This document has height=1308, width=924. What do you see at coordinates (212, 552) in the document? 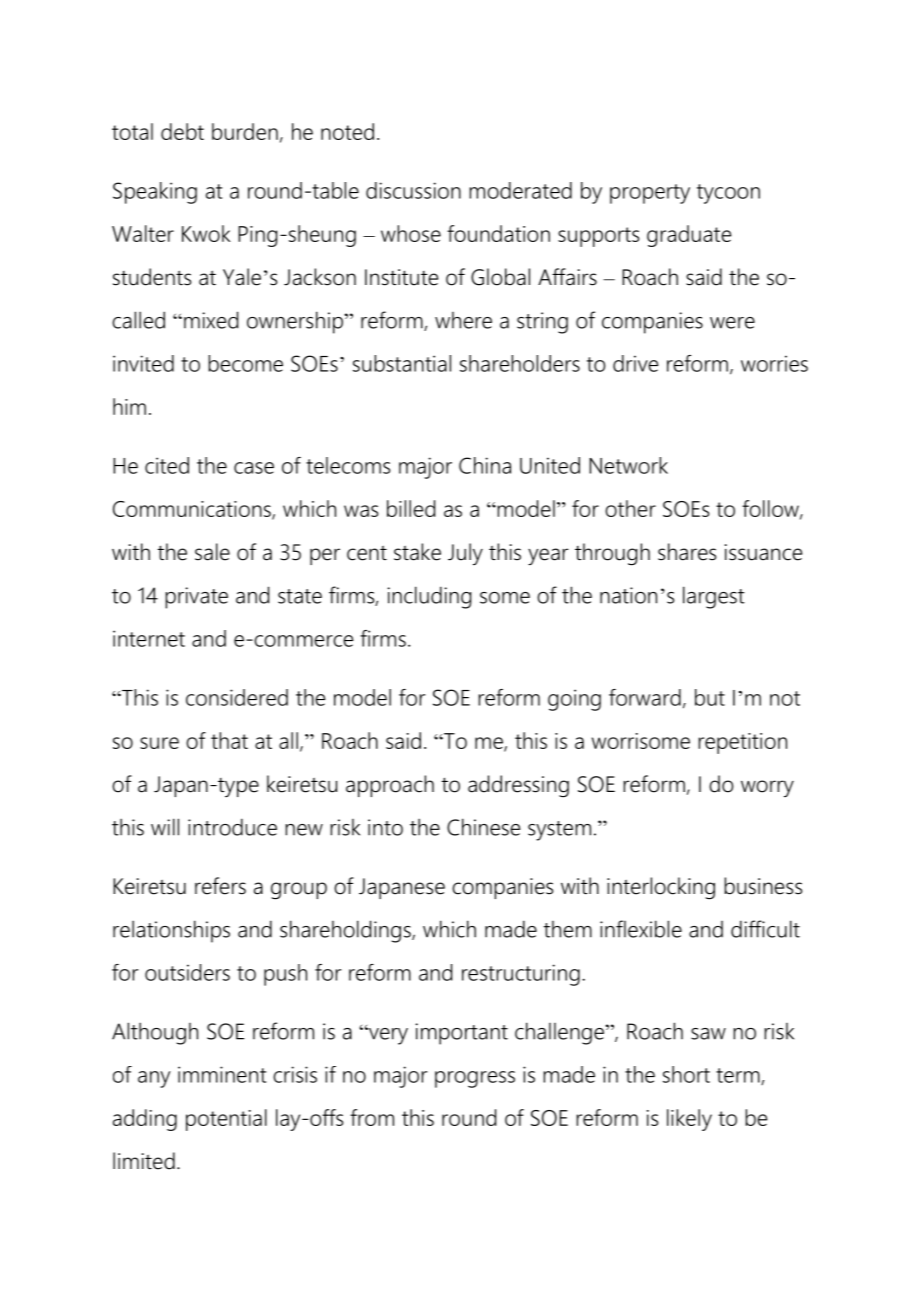
I see `sale` at bounding box center [212, 552].
